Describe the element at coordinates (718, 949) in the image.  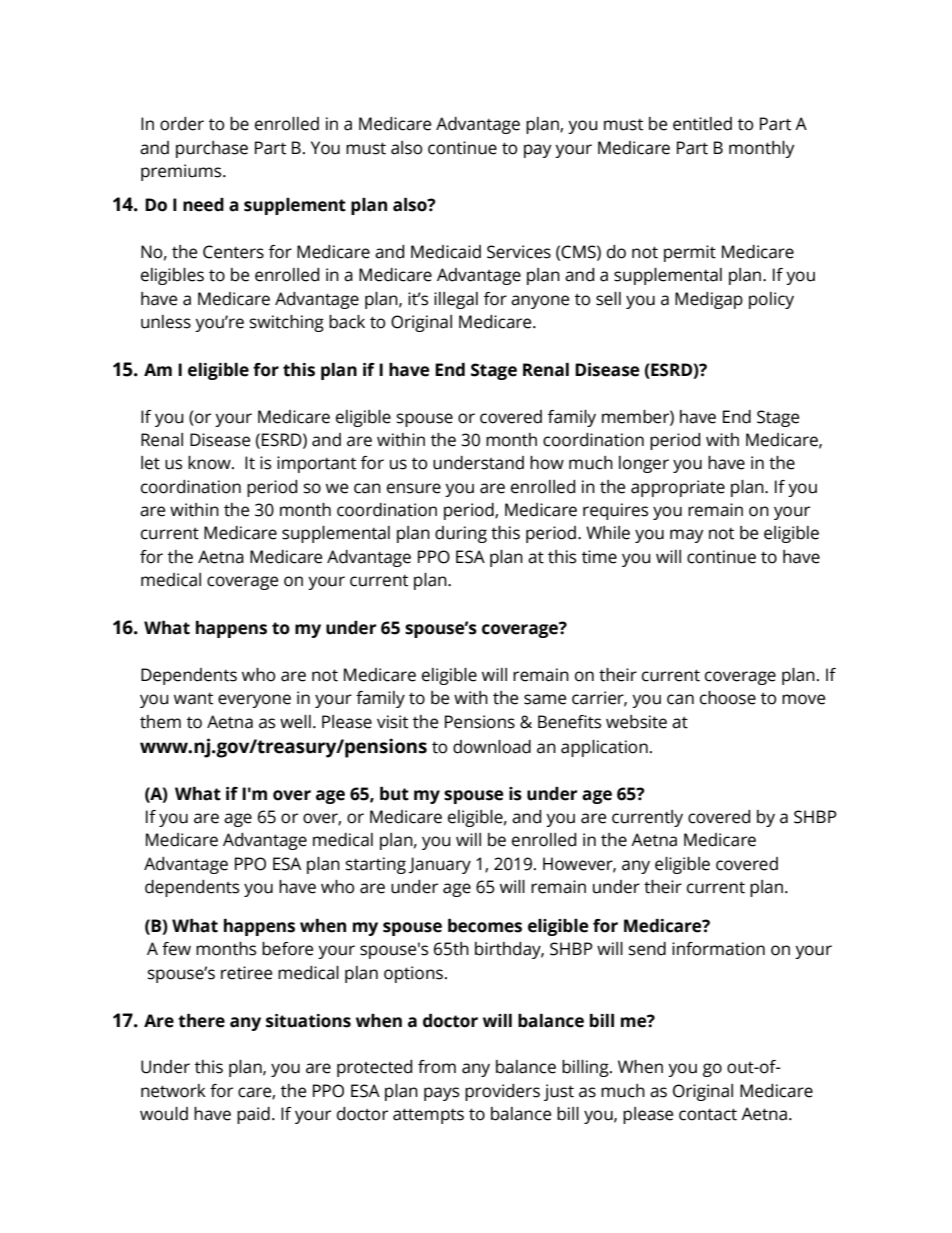
I see `information` at that location.
